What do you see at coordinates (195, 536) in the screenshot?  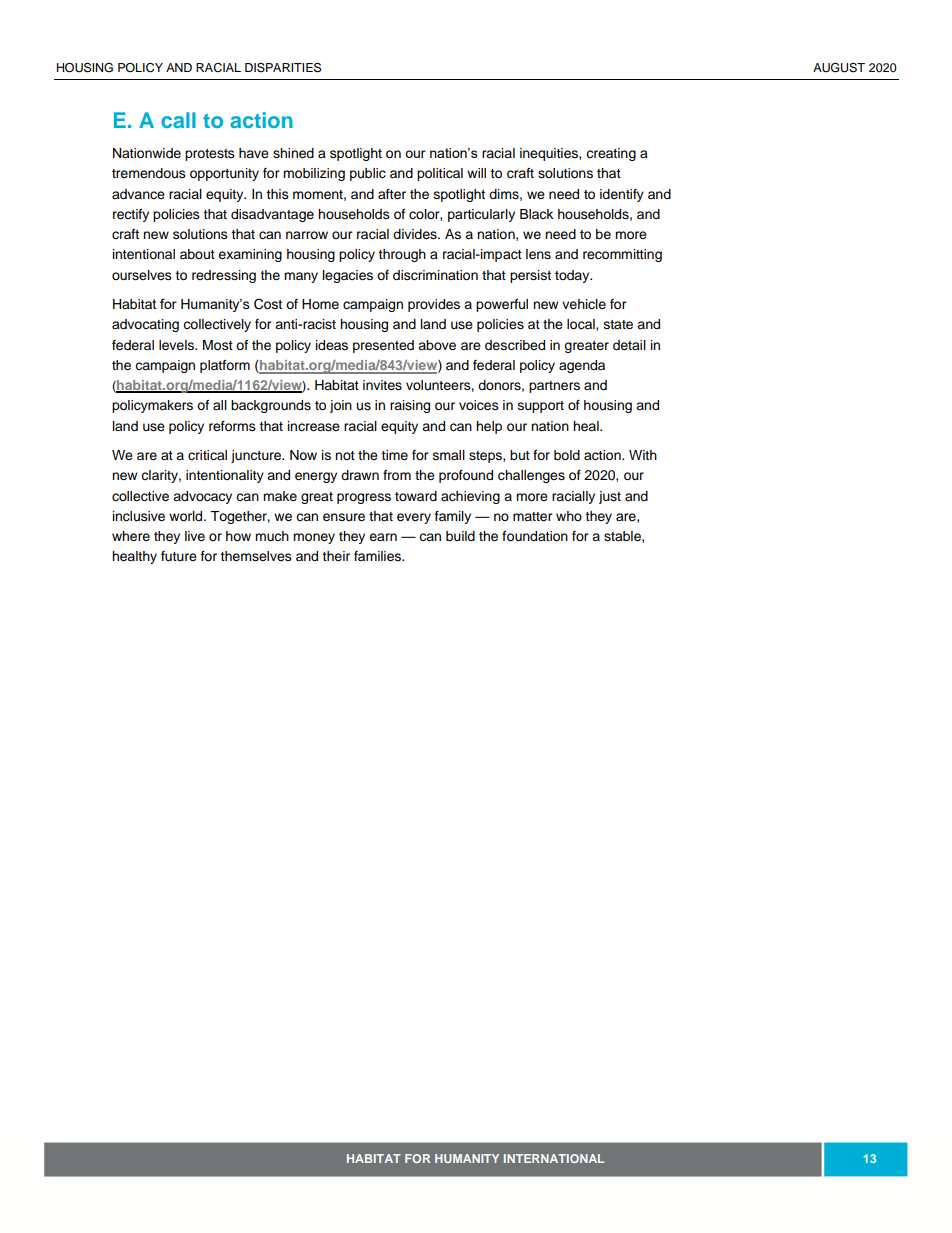 I see `live` at bounding box center [195, 536].
